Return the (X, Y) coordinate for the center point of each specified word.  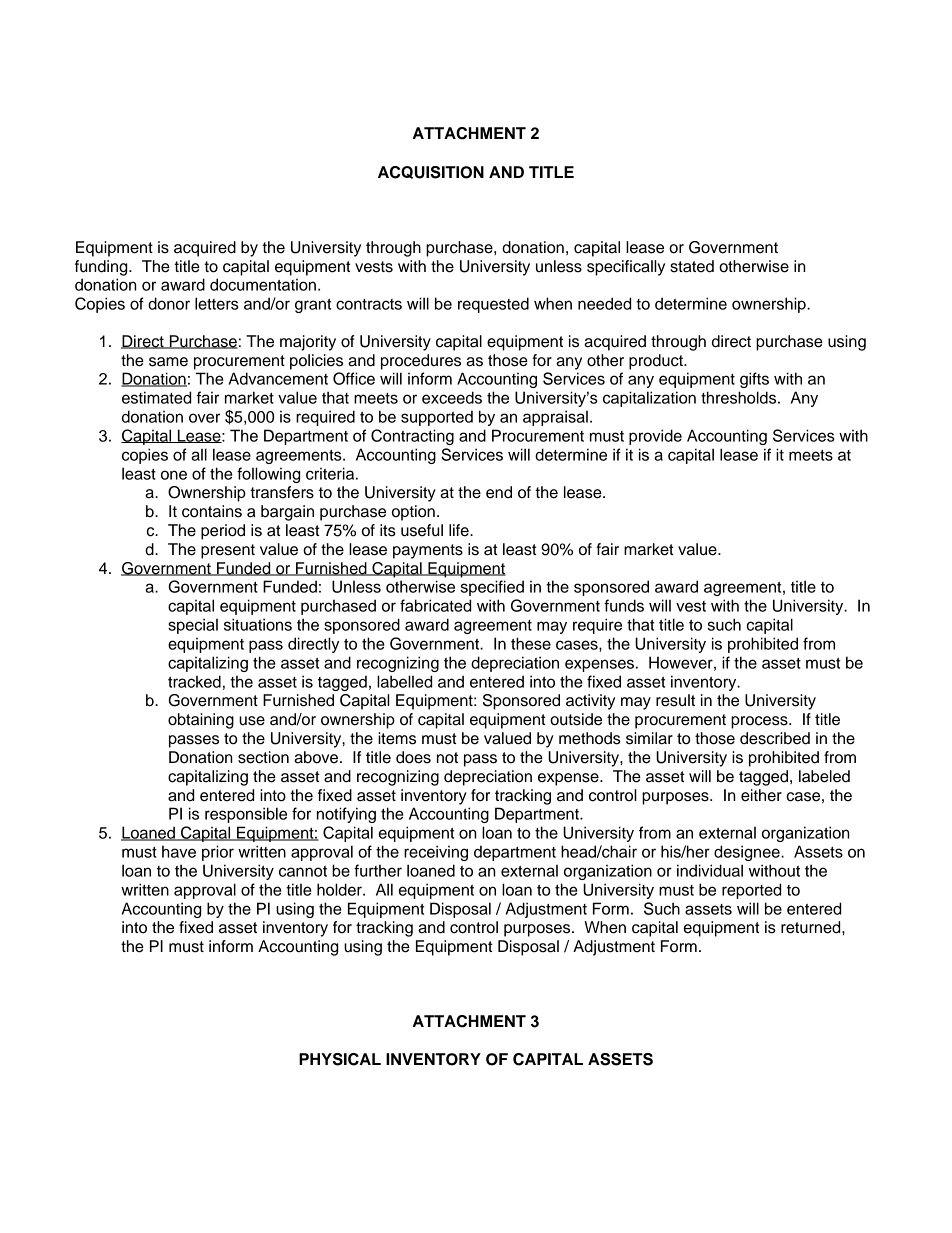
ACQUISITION (431, 172)
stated (692, 266)
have (179, 851)
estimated (156, 397)
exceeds (452, 397)
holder (340, 889)
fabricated (435, 605)
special (193, 626)
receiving (436, 853)
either (761, 795)
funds (624, 605)
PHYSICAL (340, 1059)
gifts (754, 380)
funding (102, 268)
